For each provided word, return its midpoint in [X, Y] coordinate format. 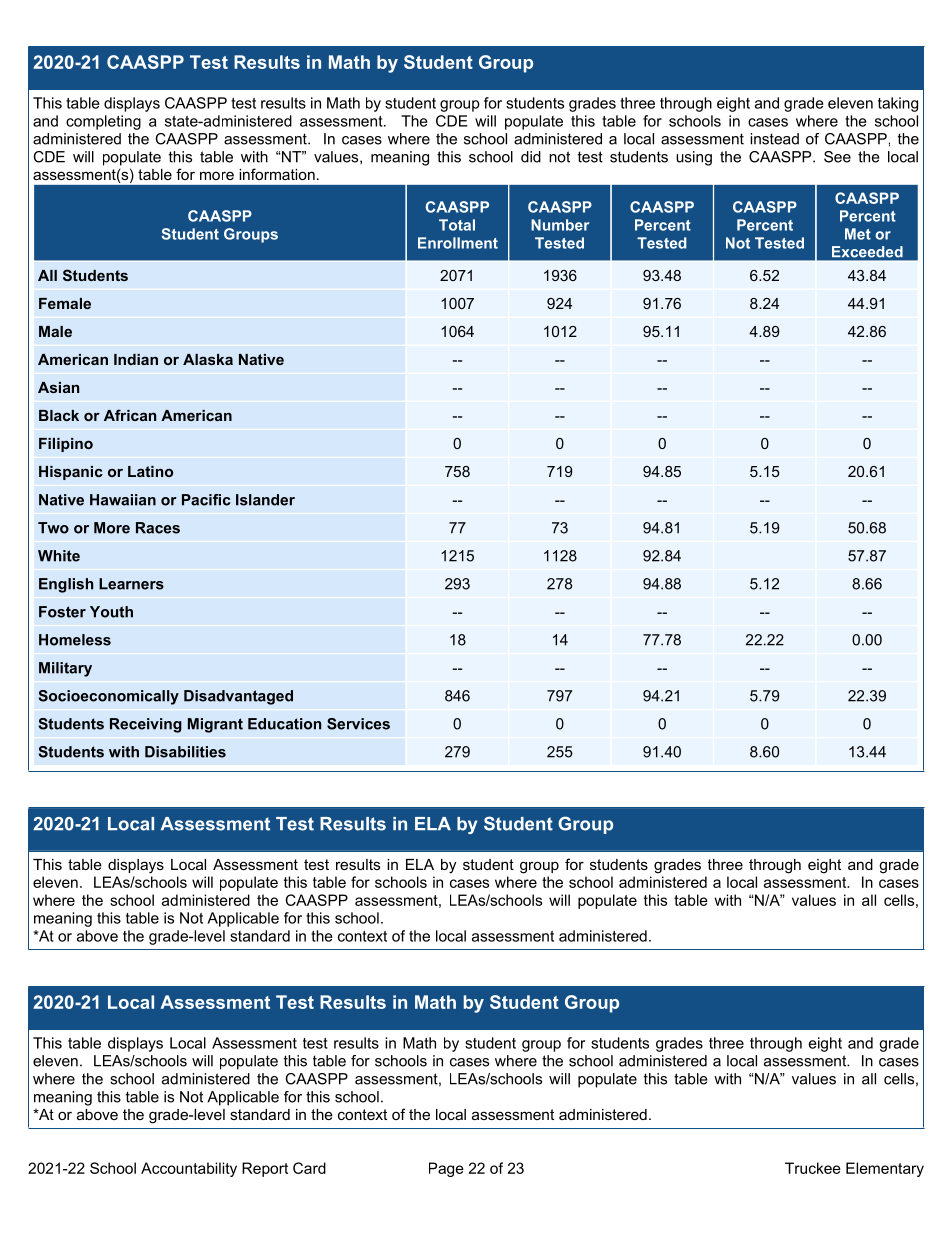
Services [358, 724]
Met [858, 234]
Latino [150, 471]
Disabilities [185, 752]
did [531, 157]
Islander [265, 500]
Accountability [189, 1169]
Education [284, 724]
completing [103, 122]
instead [774, 139]
